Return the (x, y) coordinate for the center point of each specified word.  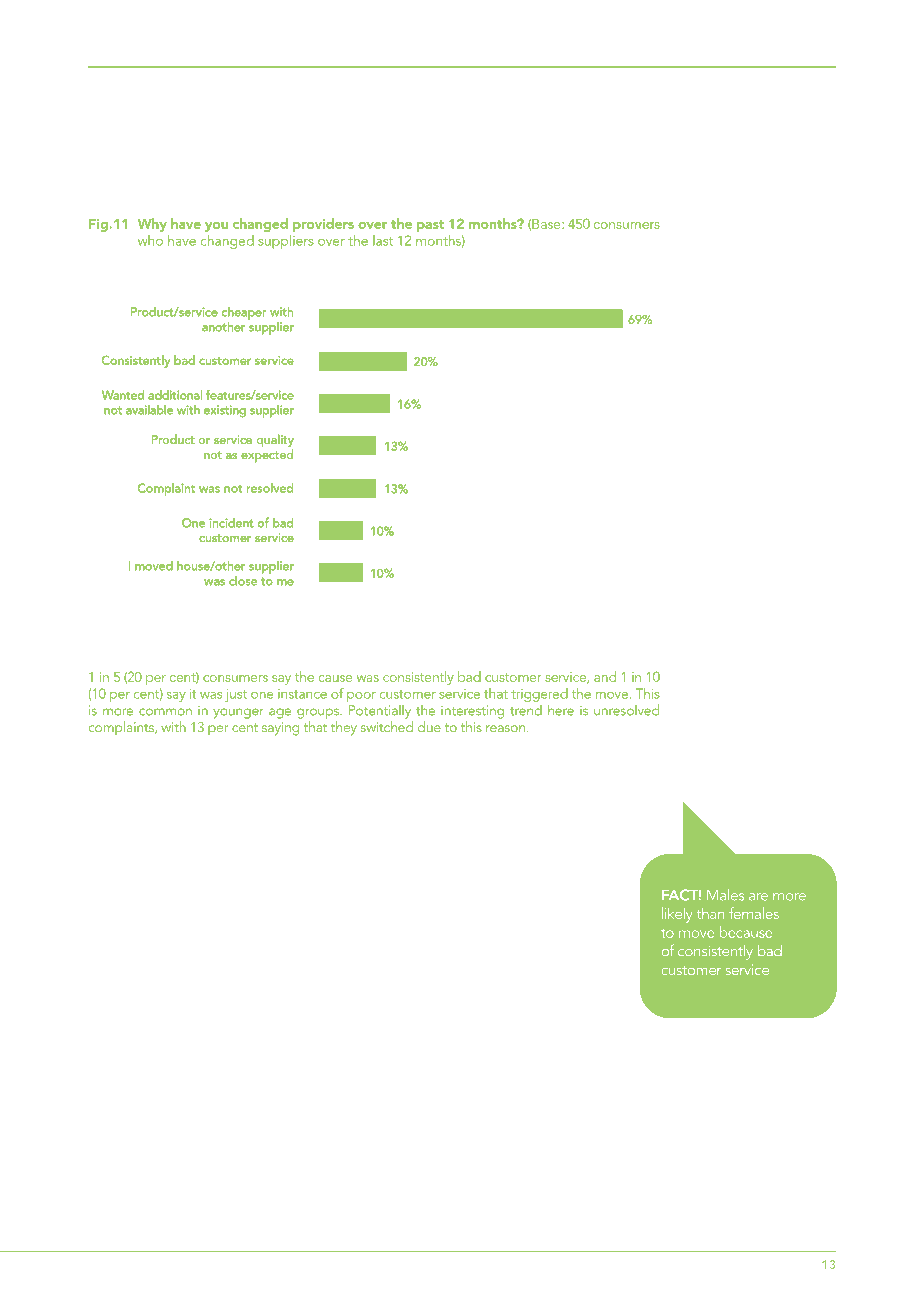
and (605, 676)
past (430, 226)
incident (232, 523)
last (383, 240)
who (150, 240)
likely (677, 915)
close (243, 581)
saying (280, 729)
